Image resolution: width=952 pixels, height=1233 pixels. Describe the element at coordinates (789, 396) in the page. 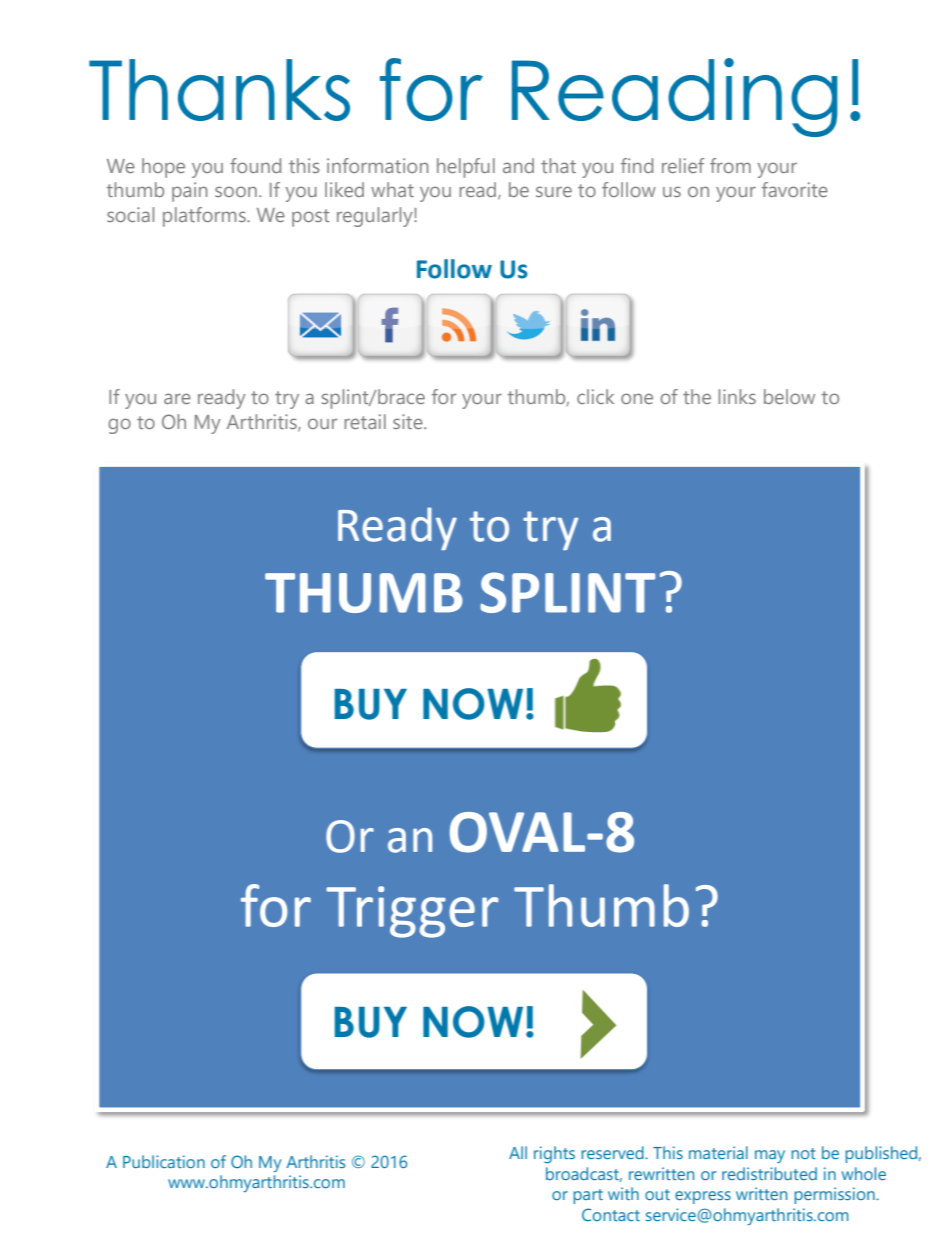

I see `below` at that location.
